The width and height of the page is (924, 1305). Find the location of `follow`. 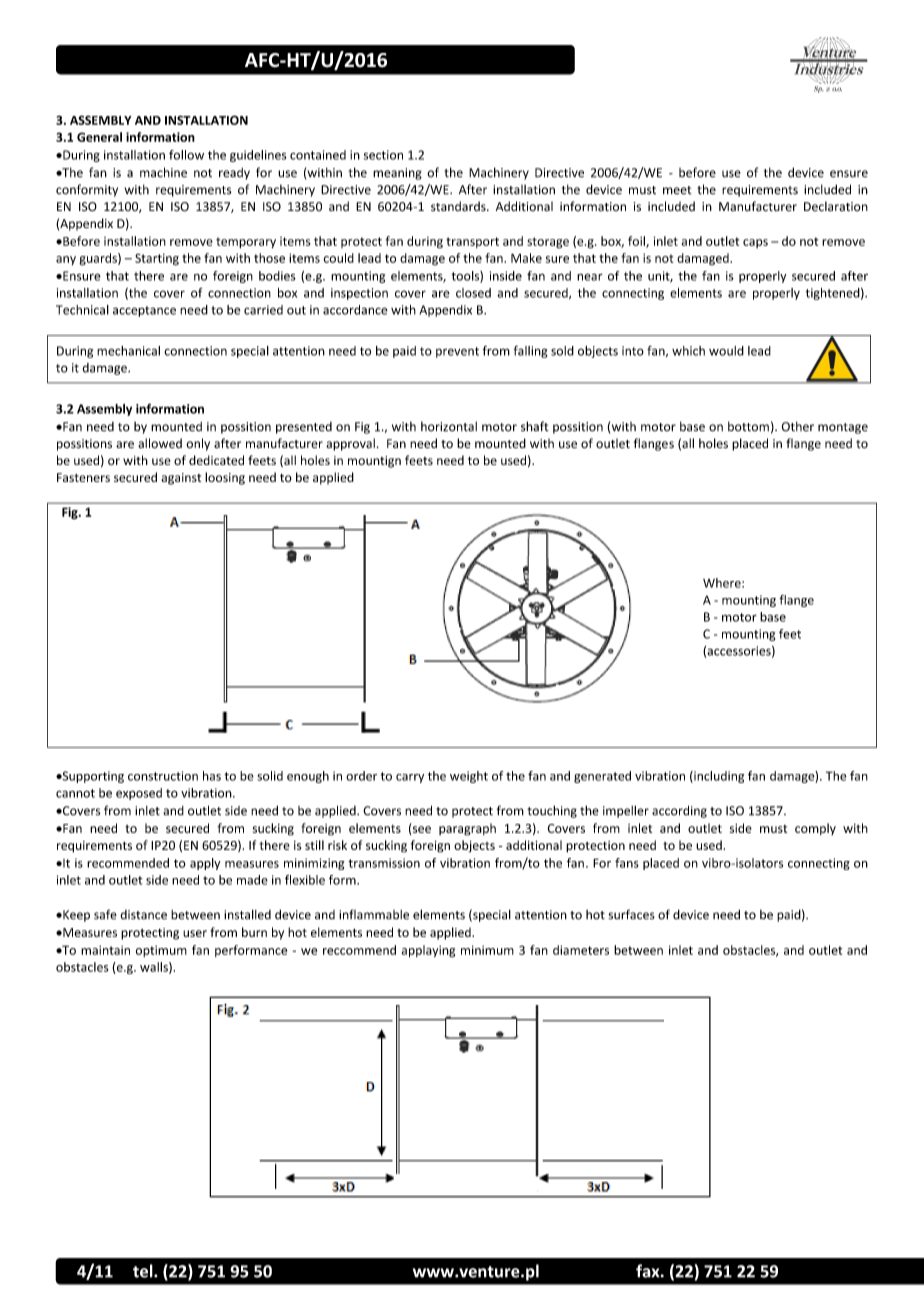

follow is located at coordinates (186, 155).
